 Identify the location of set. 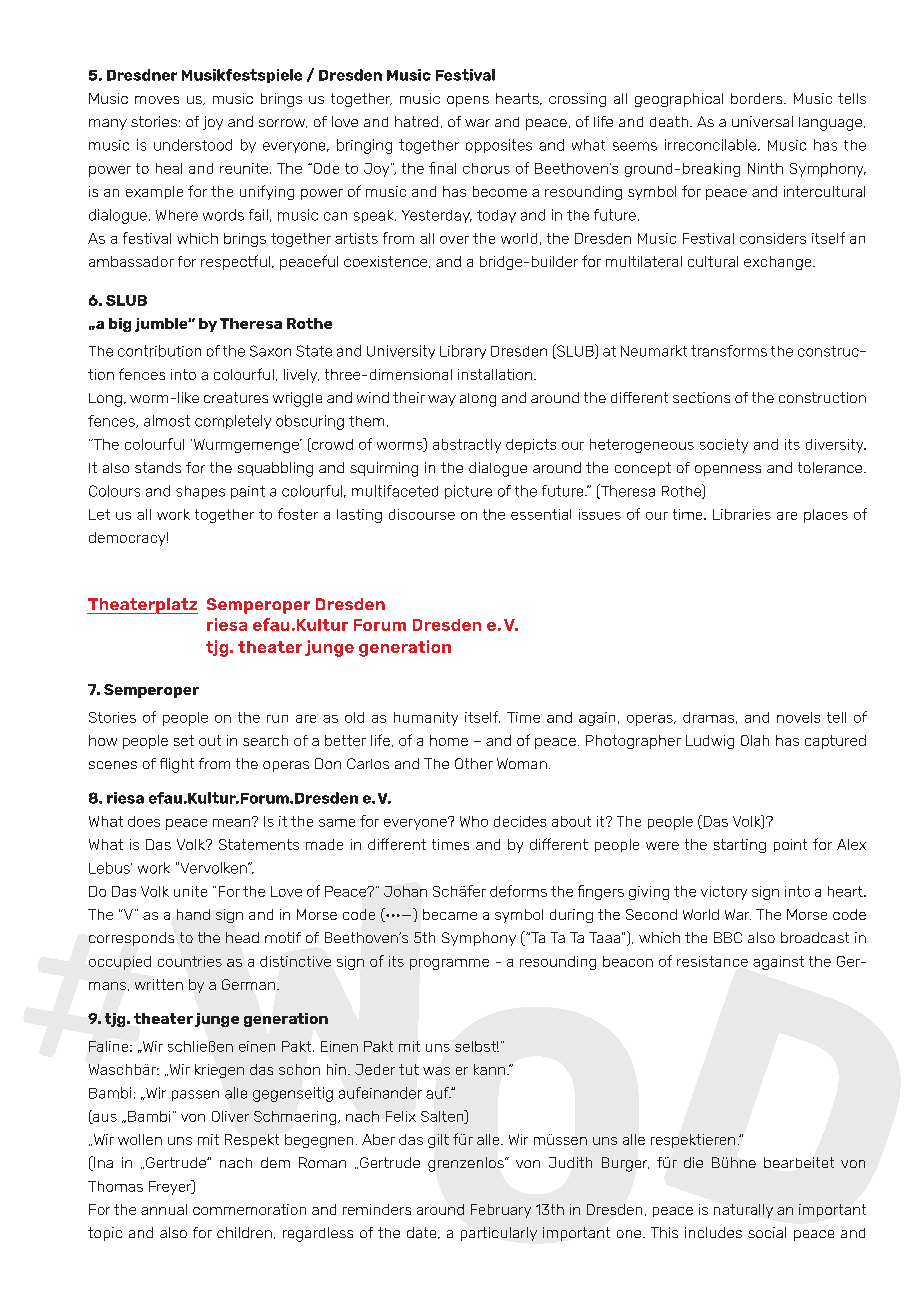
(184, 740).
